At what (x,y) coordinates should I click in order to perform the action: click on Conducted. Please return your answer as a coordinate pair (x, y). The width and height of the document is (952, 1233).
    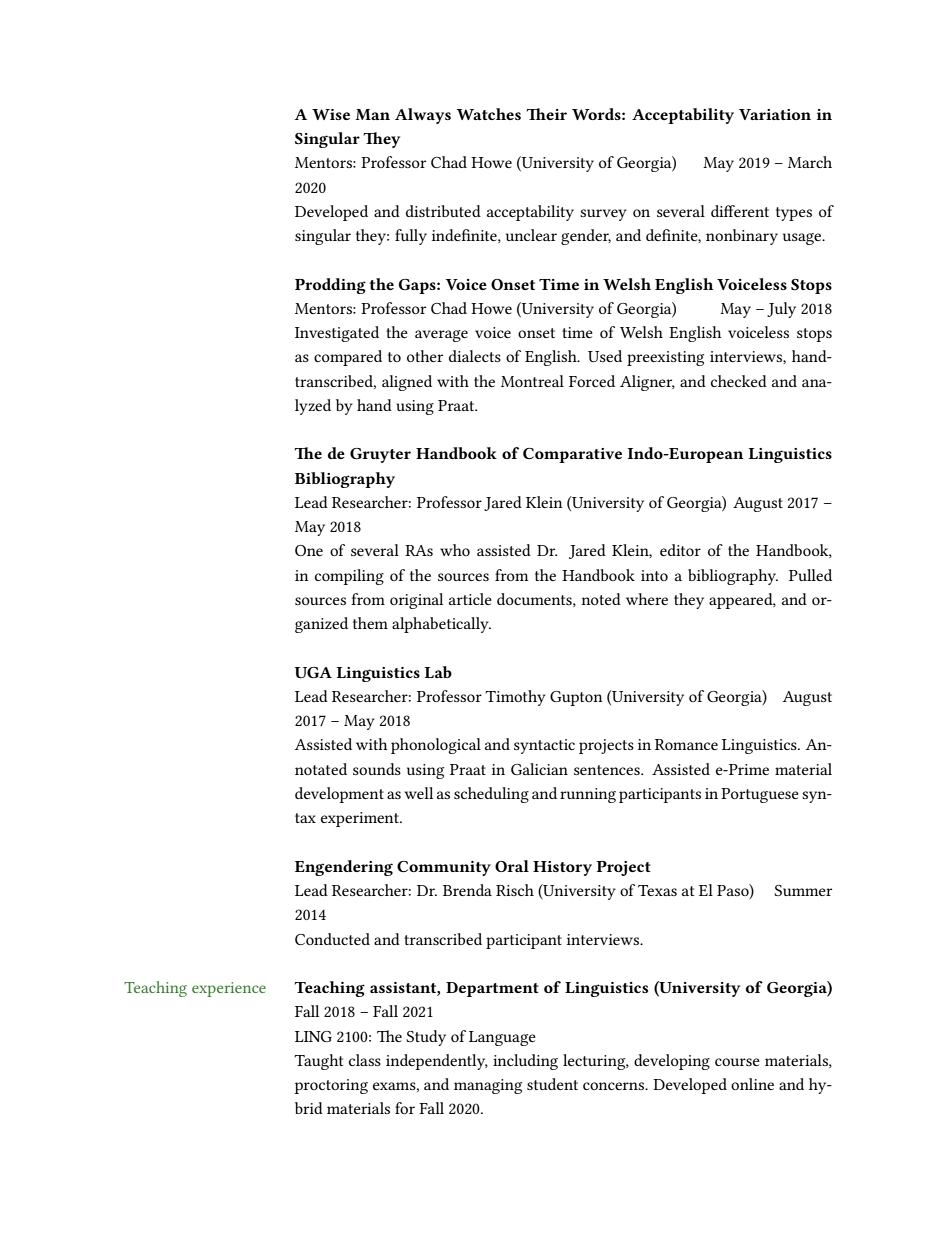
    Looking at the image, I should click on (332, 939).
